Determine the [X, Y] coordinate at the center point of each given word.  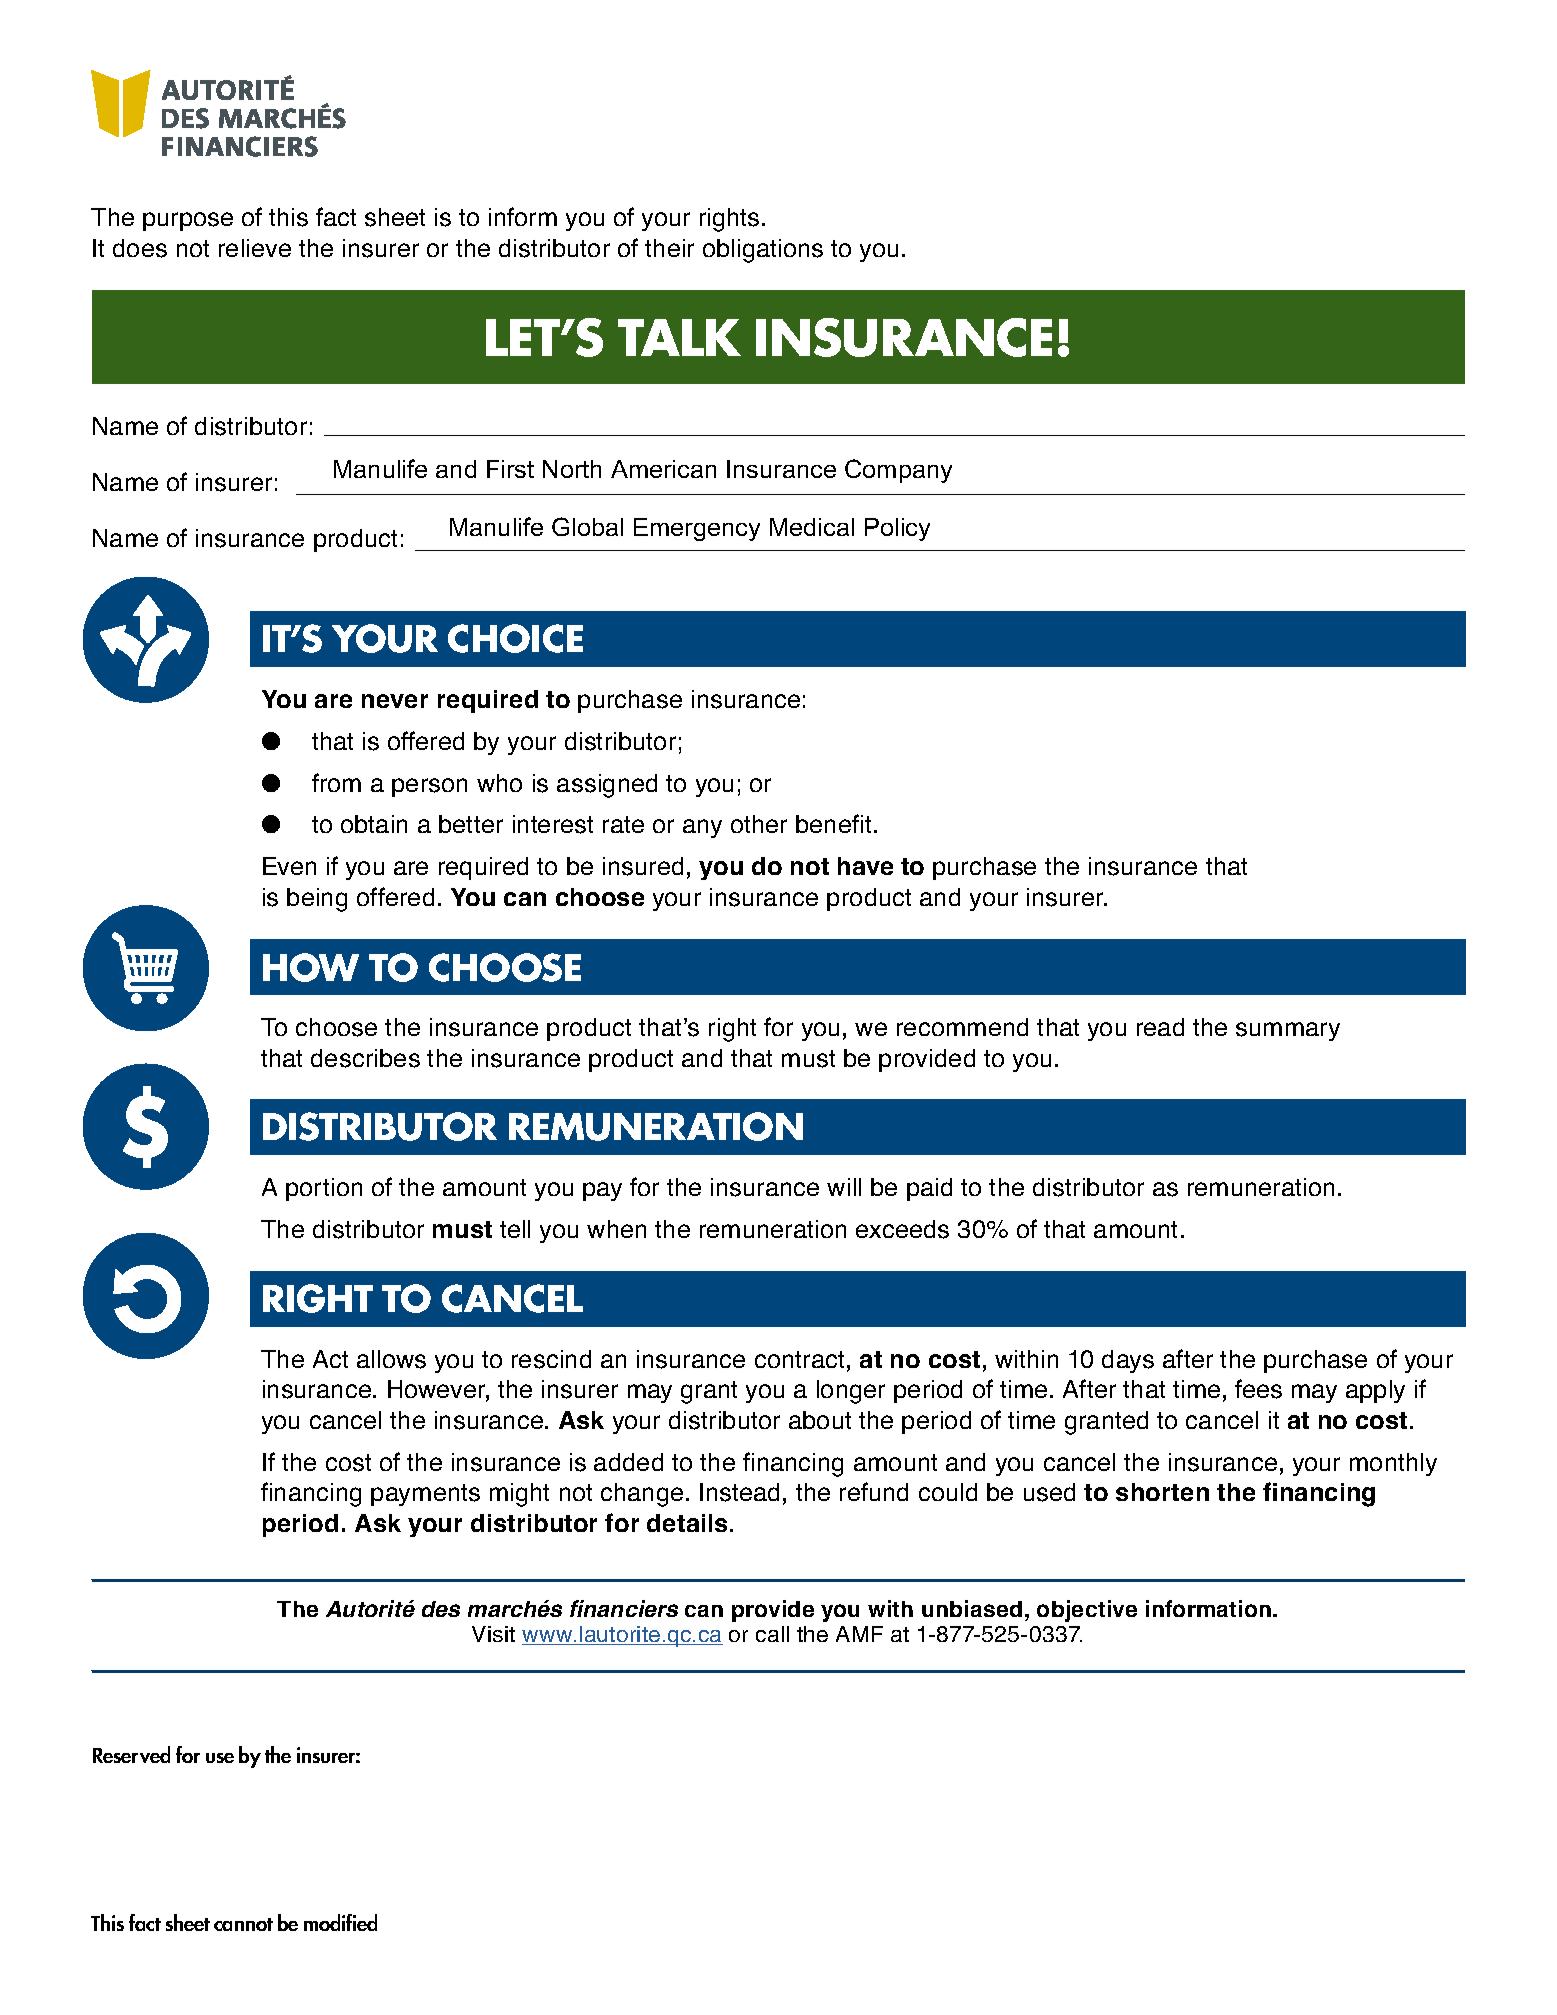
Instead [739, 1492]
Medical [812, 527]
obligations [763, 251]
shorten [1162, 1492]
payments [425, 1495]
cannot [243, 1924]
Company [898, 471]
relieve [255, 248]
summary [1288, 1031]
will [844, 1187]
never [395, 701]
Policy [897, 529]
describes [365, 1058]
